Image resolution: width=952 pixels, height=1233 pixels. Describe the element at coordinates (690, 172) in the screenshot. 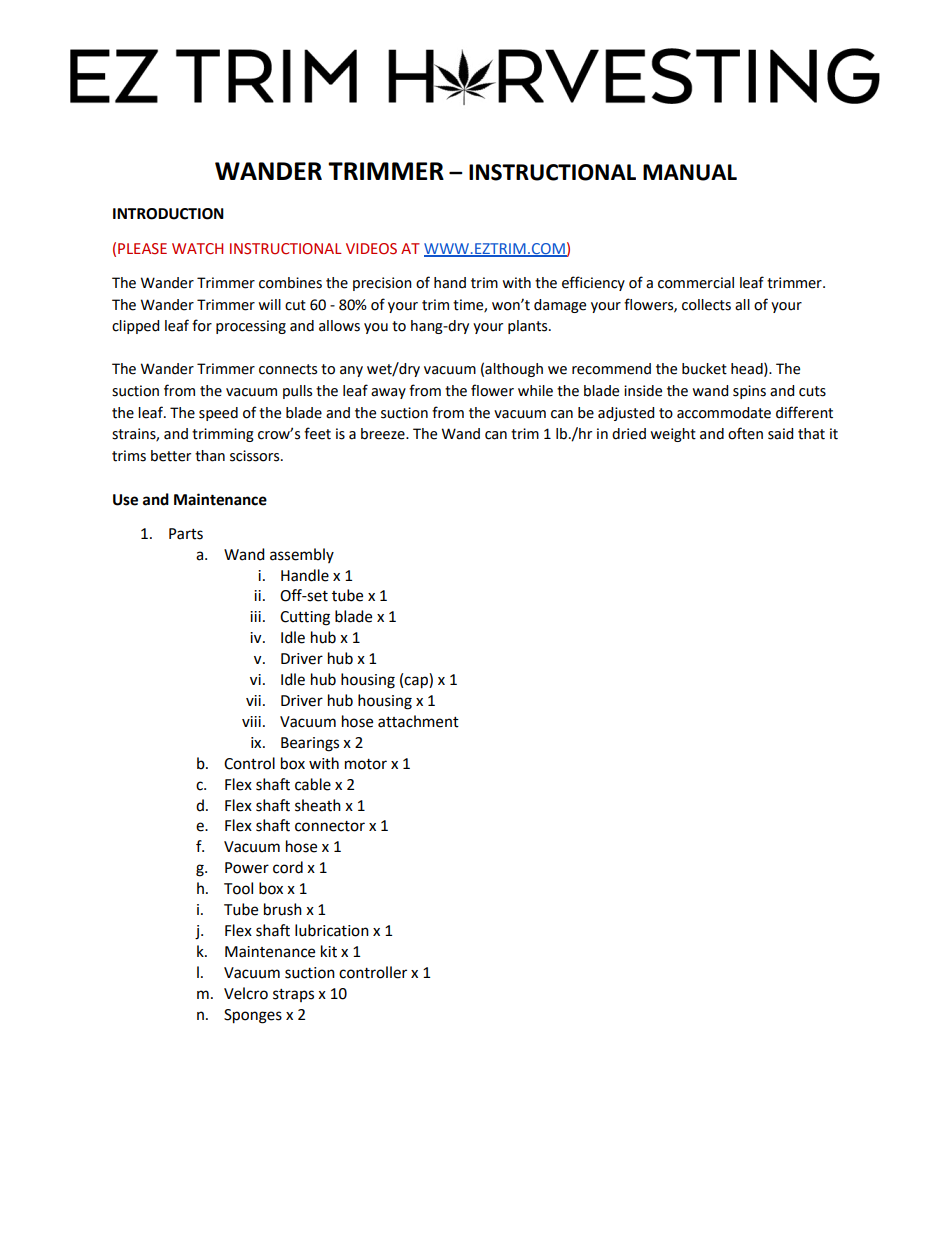

I see `MANUAL` at that location.
